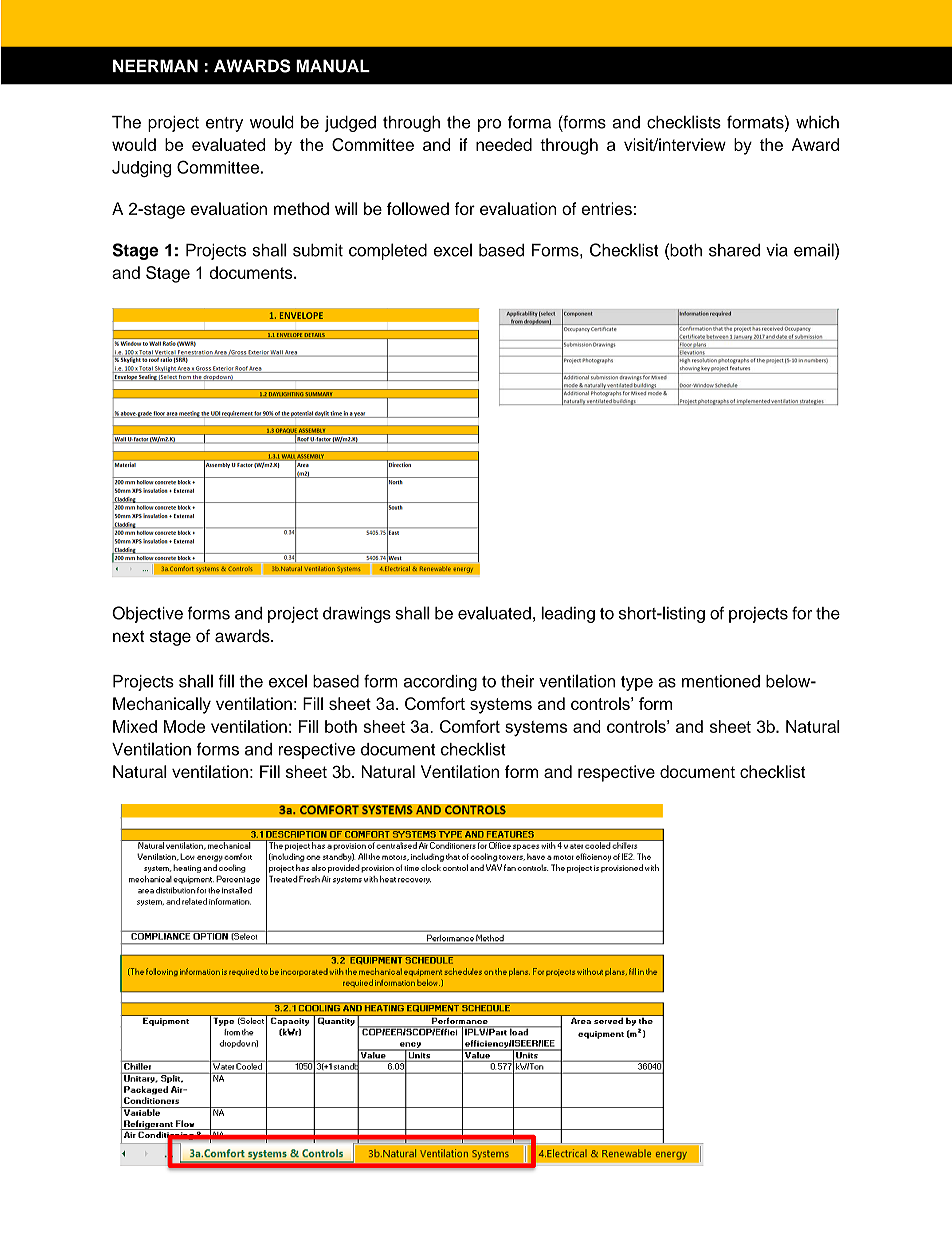 The height and width of the screenshot is (1233, 952). I want to click on mentioned, so click(721, 681).
